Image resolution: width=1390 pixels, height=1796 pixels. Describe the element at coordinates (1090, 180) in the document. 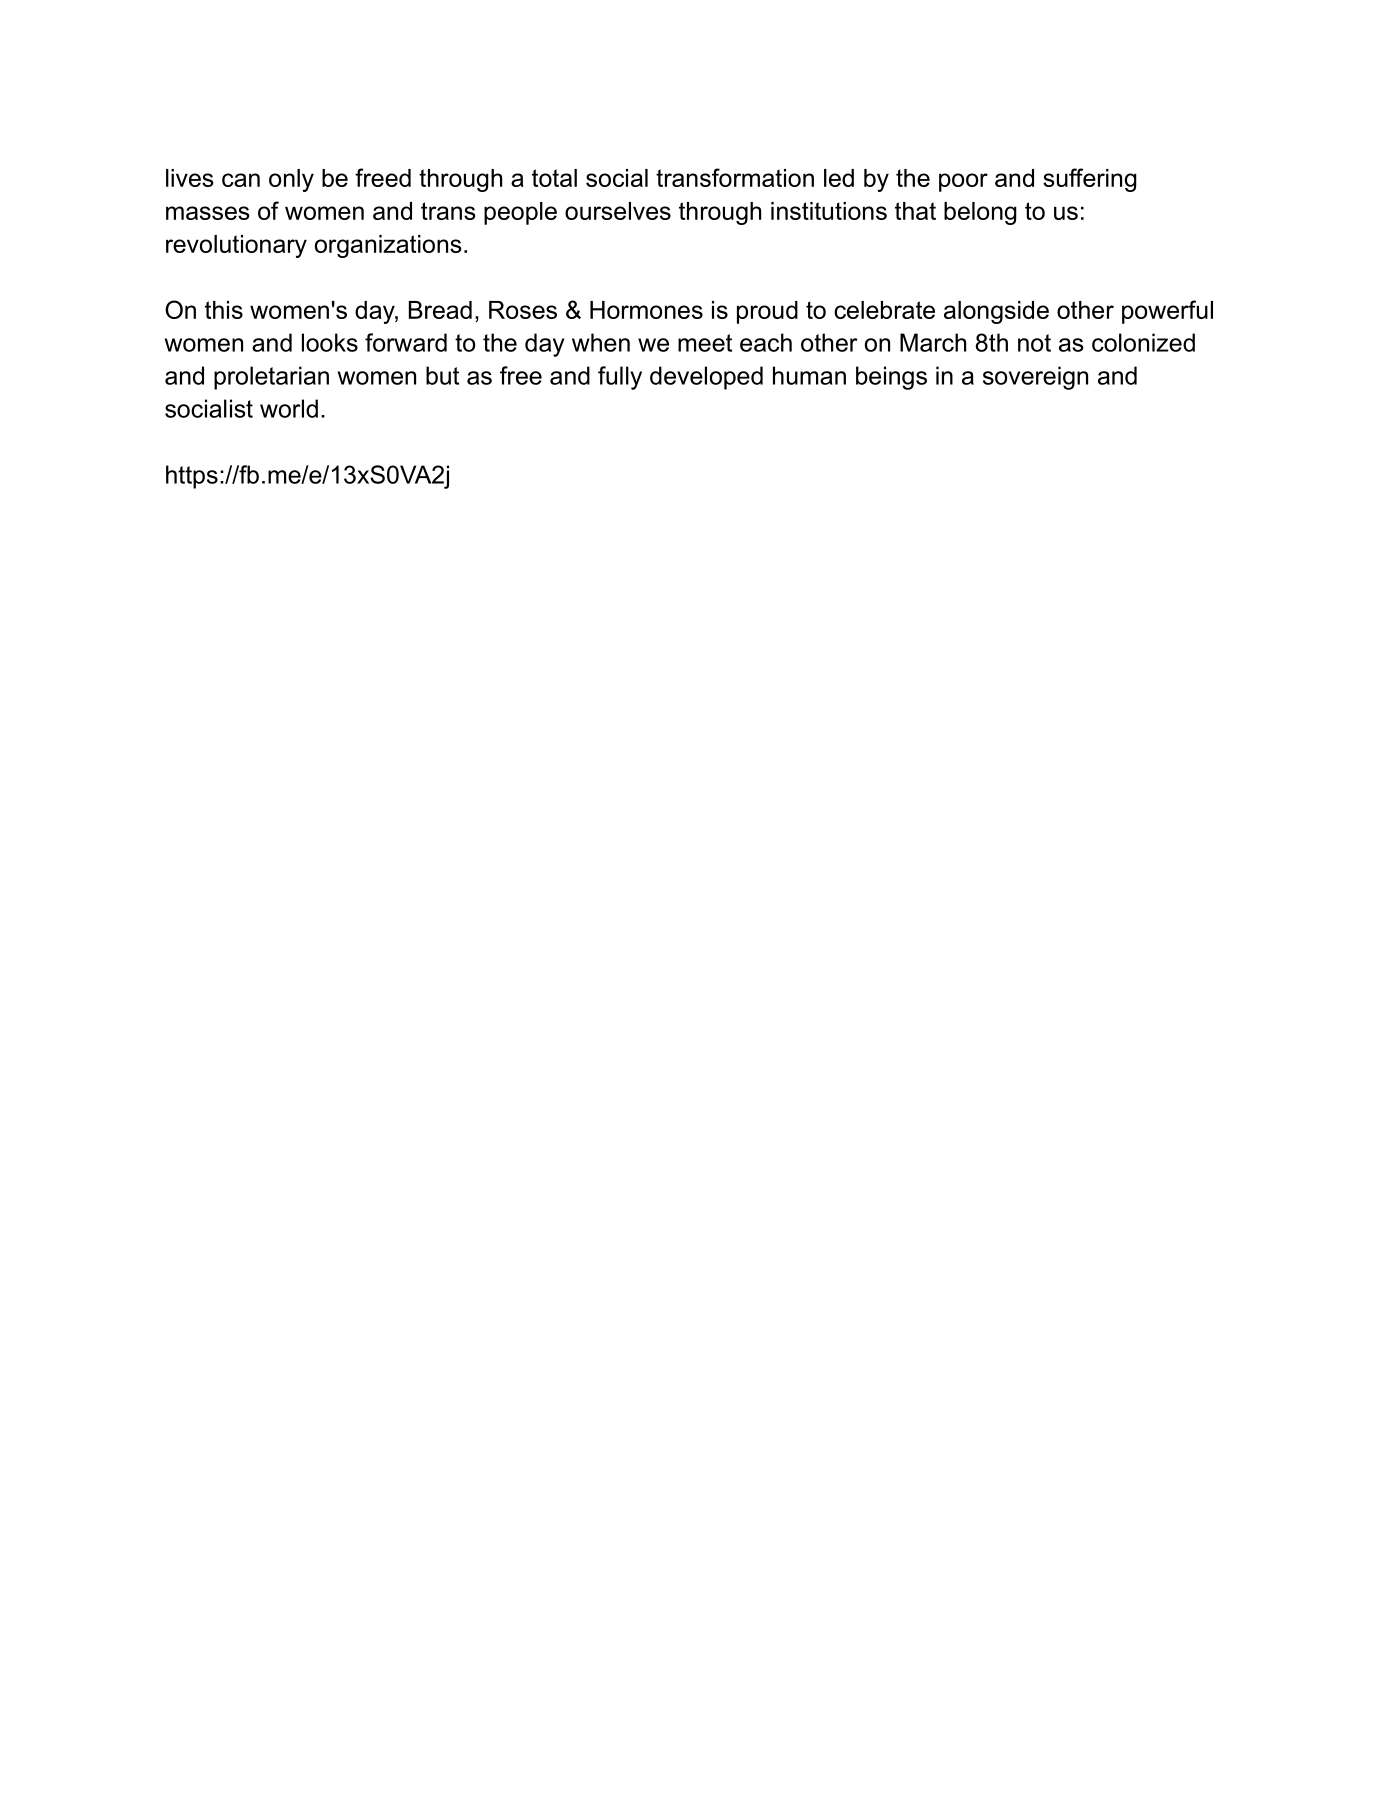

I see `suffering` at that location.
